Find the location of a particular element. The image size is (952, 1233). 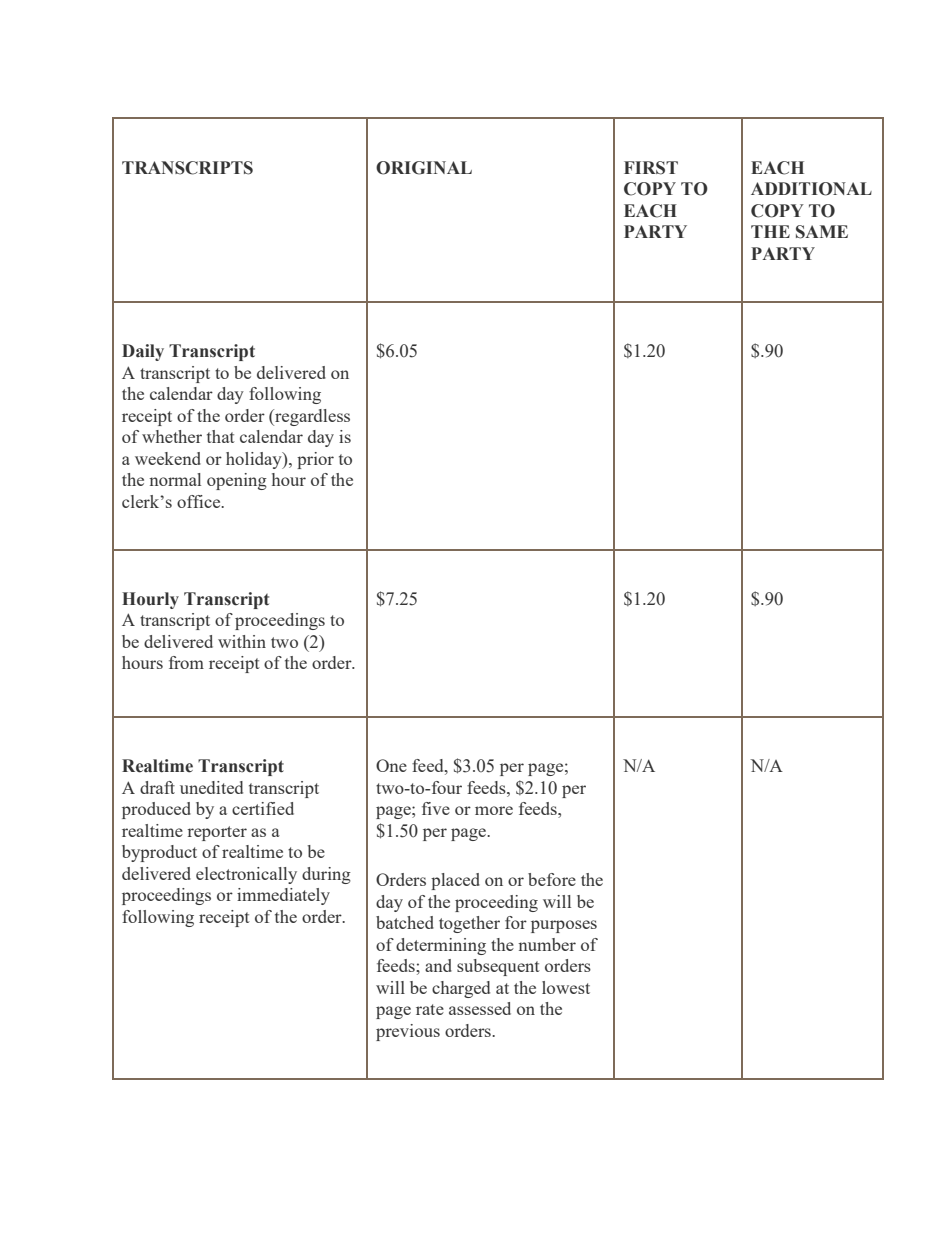

FIRST is located at coordinates (651, 168).
